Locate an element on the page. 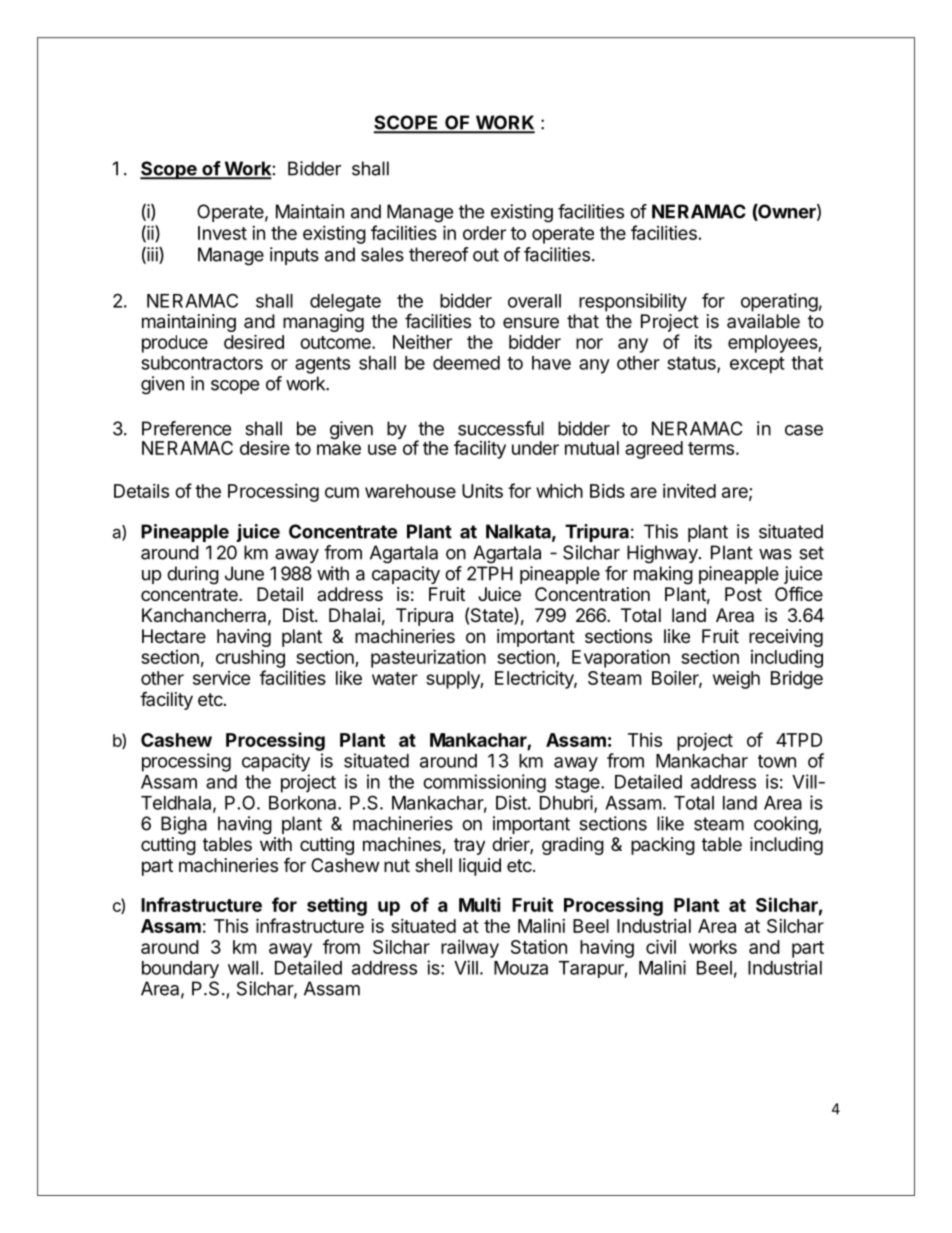 This document has width=952, height=1233. civil is located at coordinates (661, 946).
